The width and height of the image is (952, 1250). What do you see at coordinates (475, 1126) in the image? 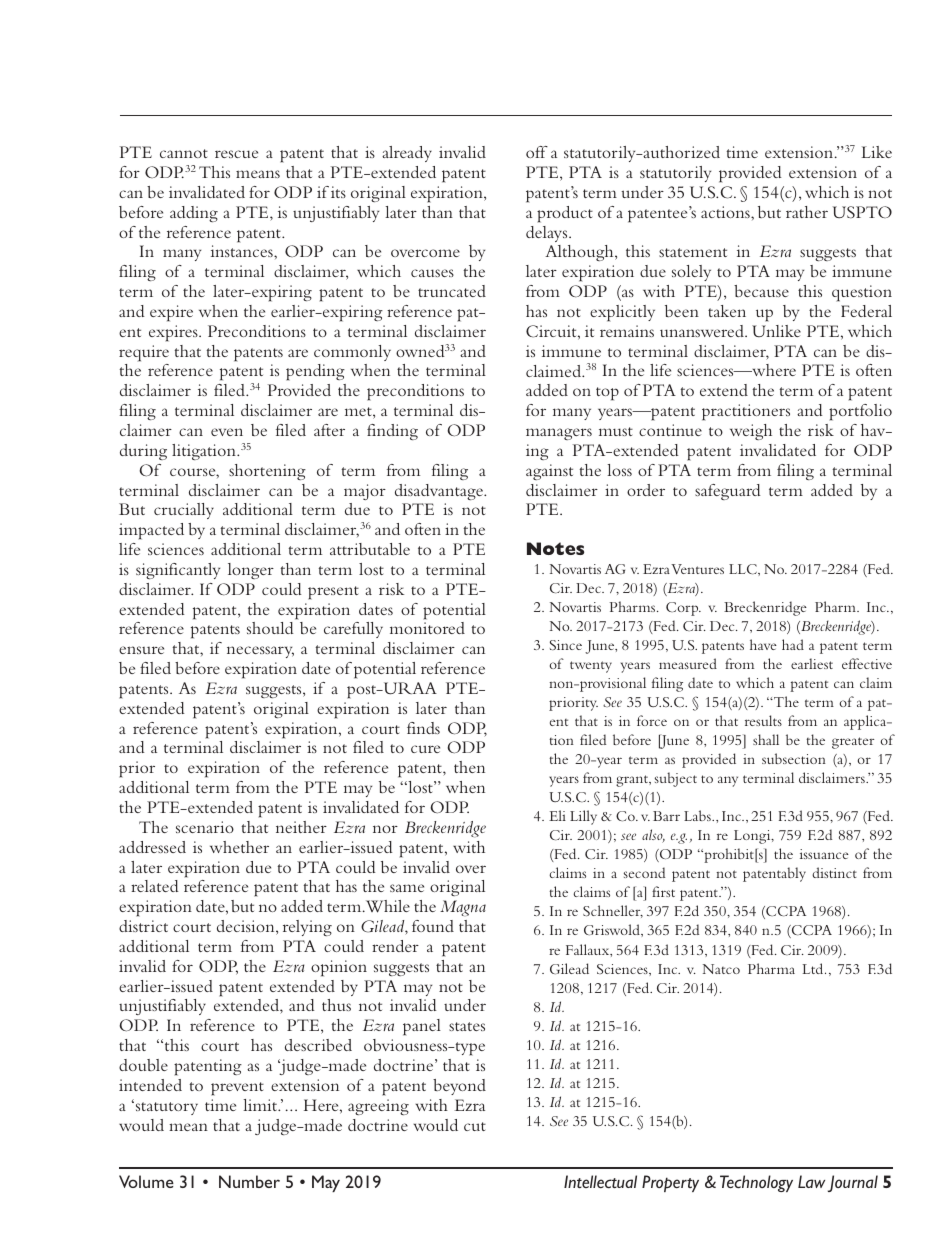
I see `cut` at bounding box center [475, 1126].
